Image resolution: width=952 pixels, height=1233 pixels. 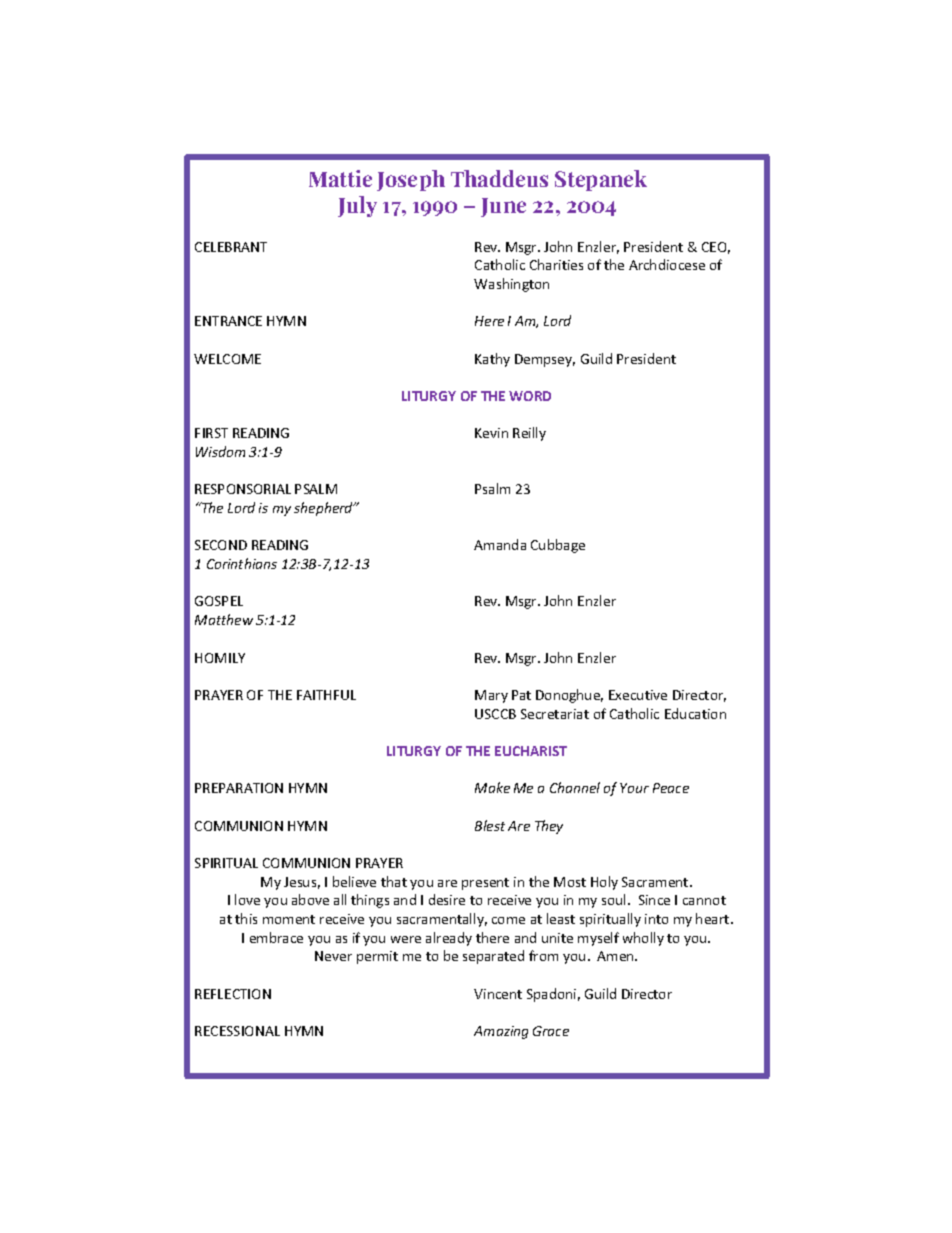 What do you see at coordinates (233, 994) in the page?
I see `REFLECTION` at bounding box center [233, 994].
